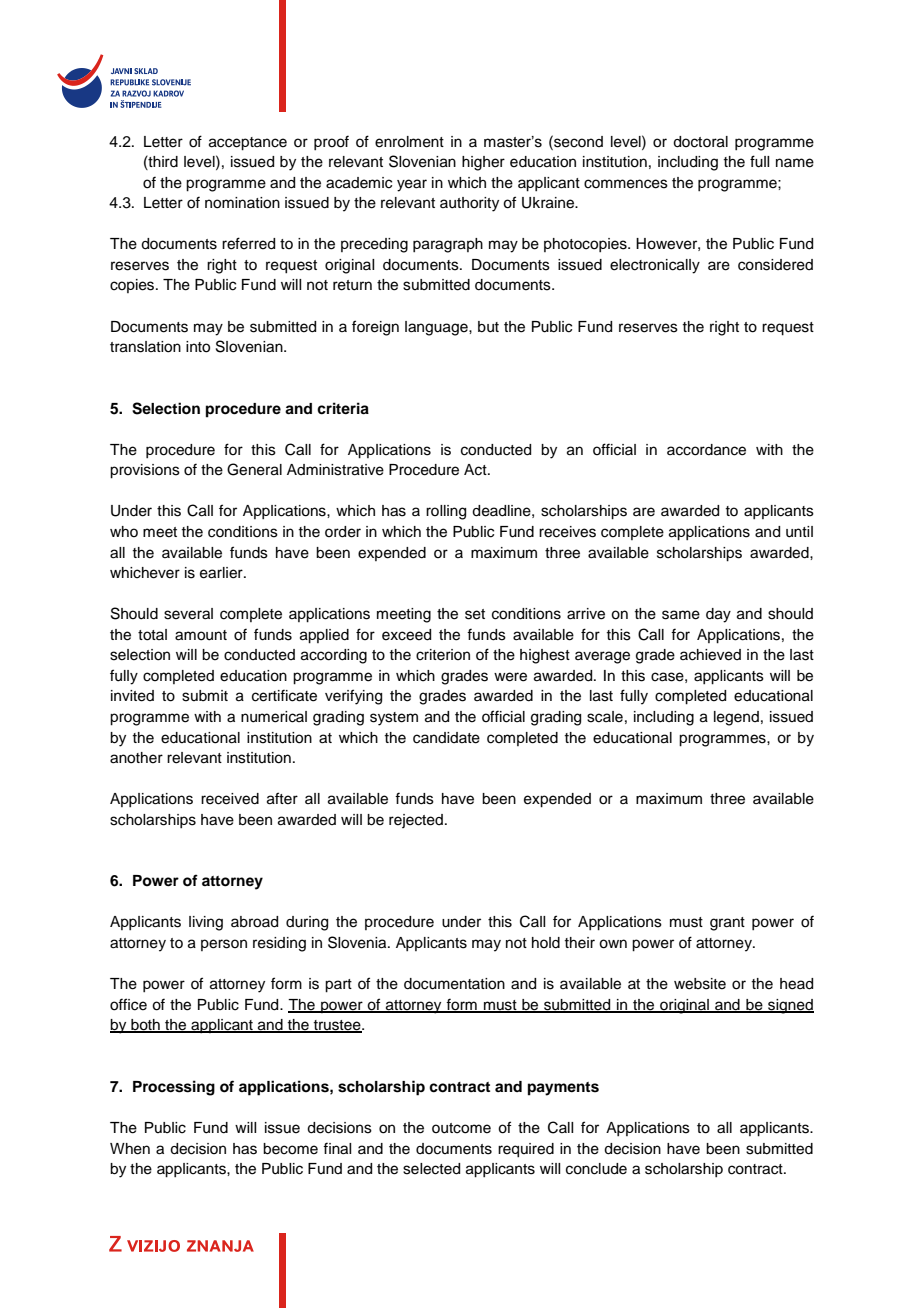 The image size is (924, 1308). What do you see at coordinates (206, 923) in the document?
I see `living` at bounding box center [206, 923].
